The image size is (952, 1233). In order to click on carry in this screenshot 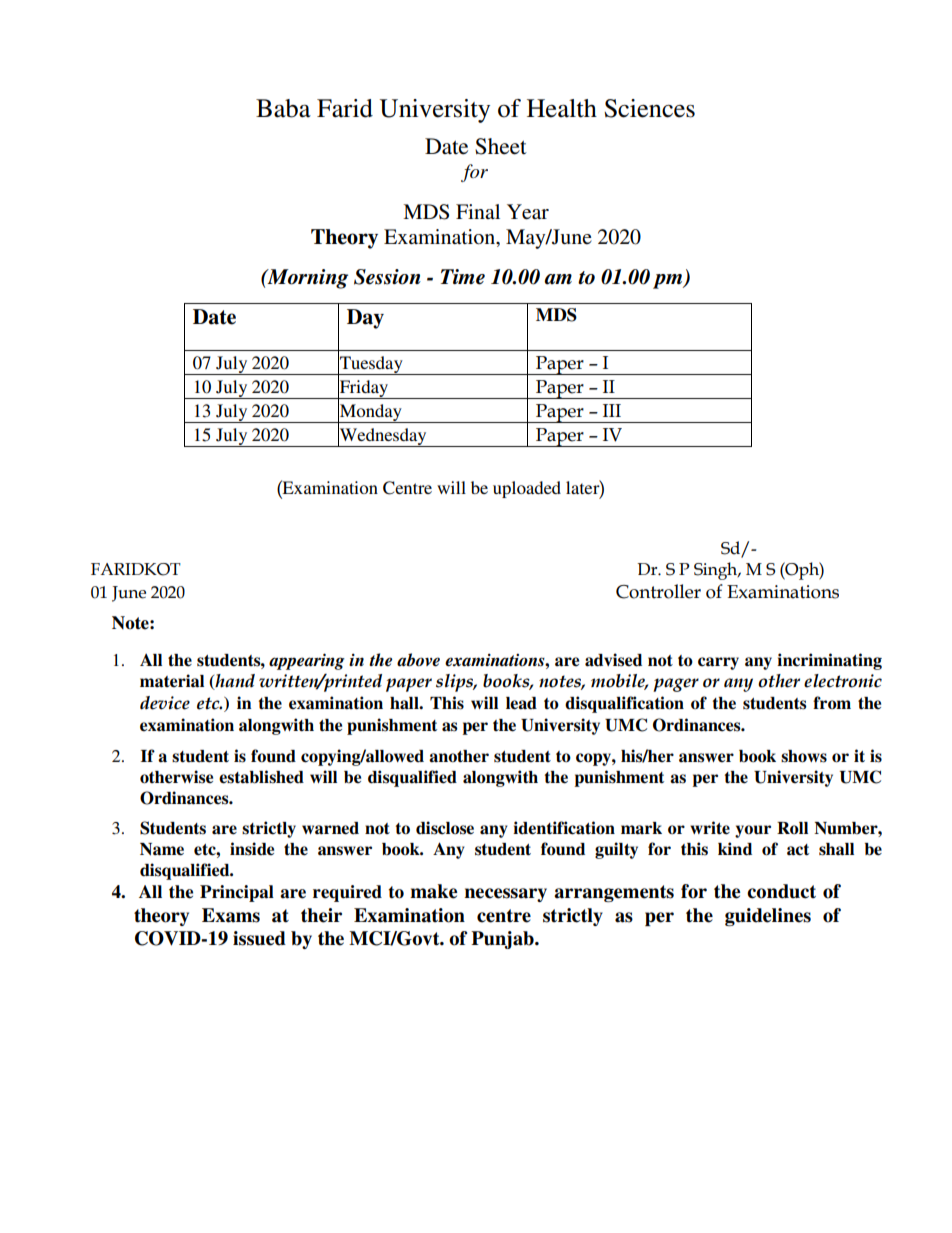, I will do `click(718, 663)`.
